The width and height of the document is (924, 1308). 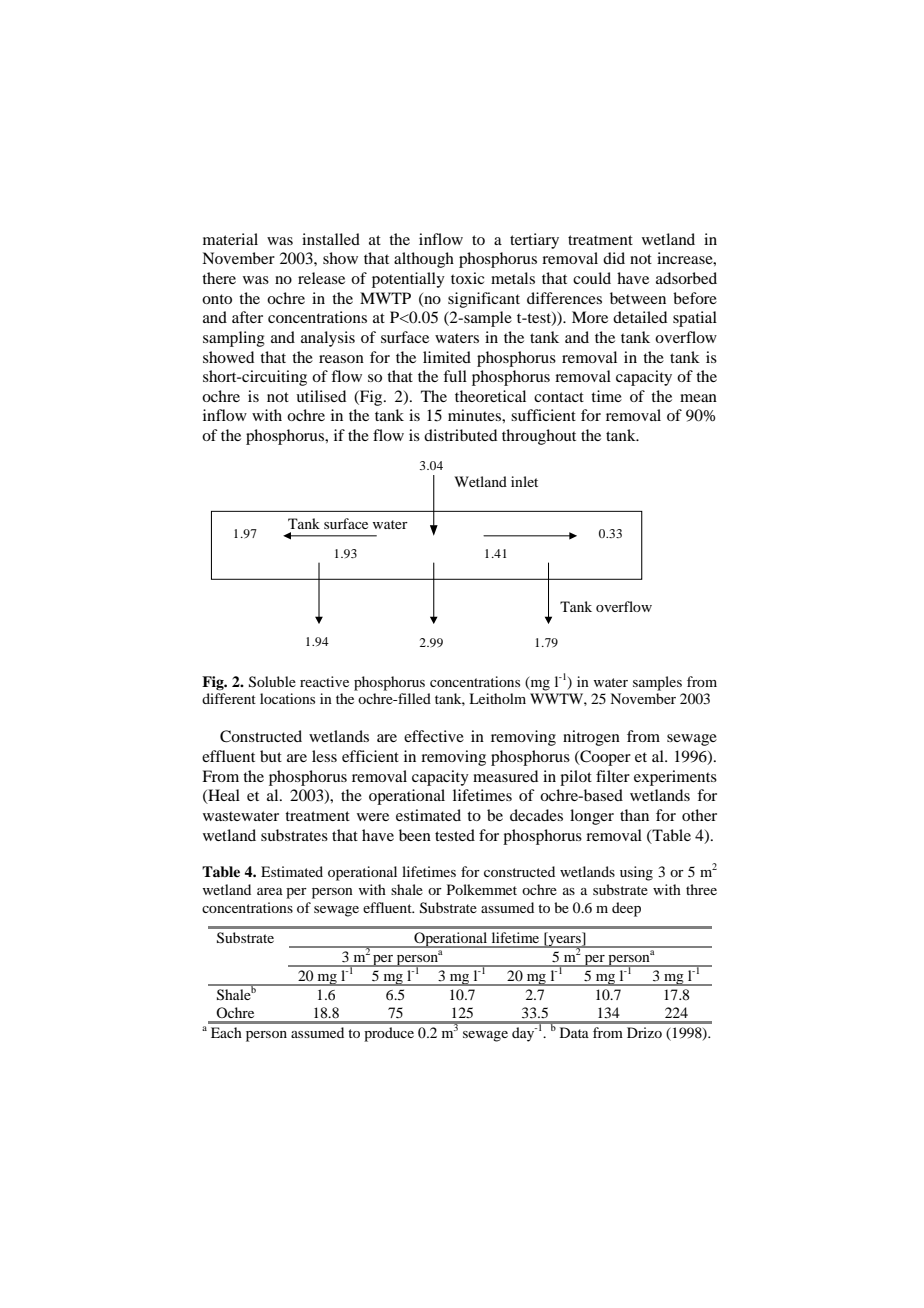 I want to click on nitrogen, so click(x=591, y=738).
